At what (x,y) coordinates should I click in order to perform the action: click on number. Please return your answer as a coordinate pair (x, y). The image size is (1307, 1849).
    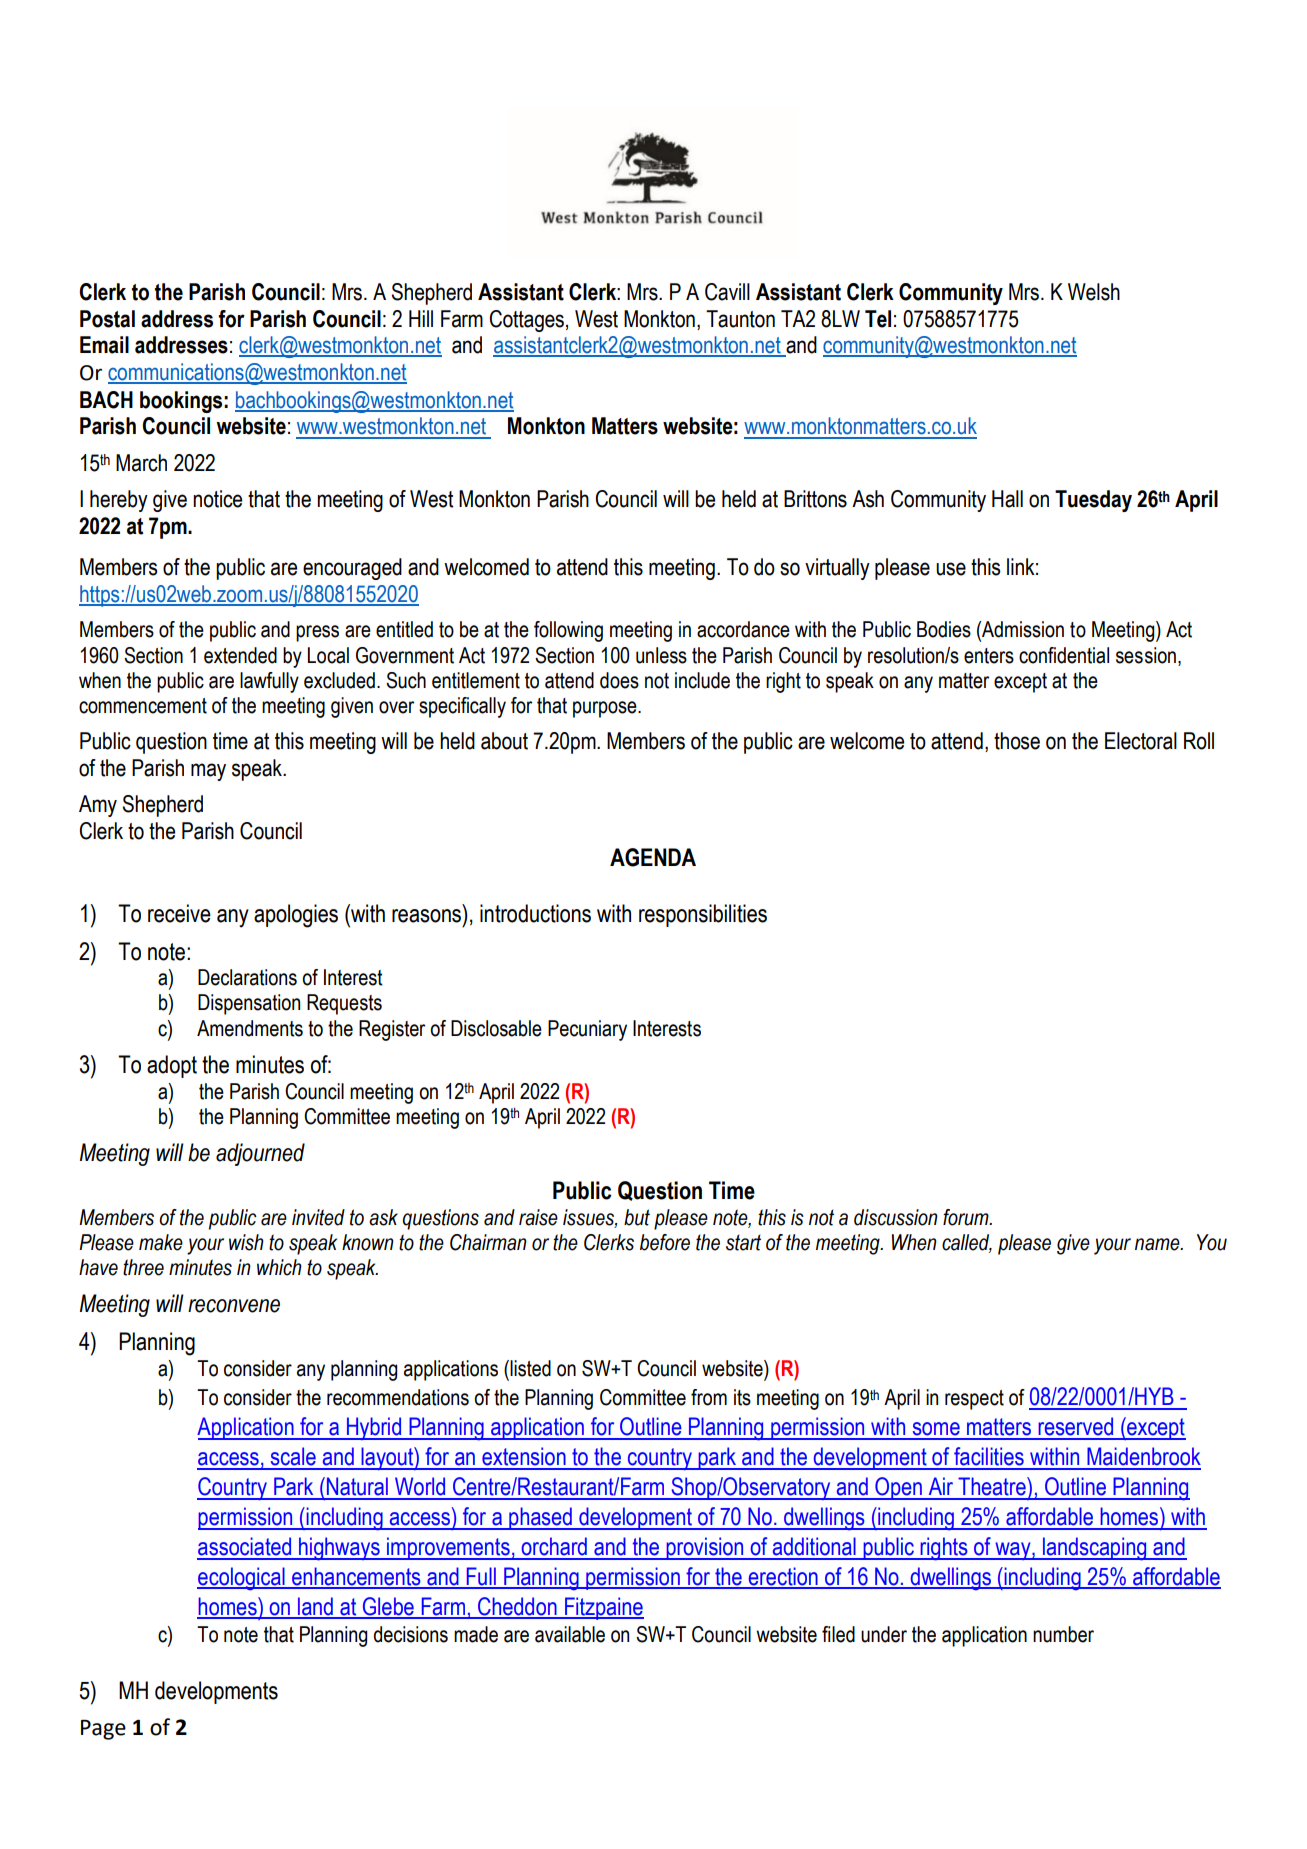
    Looking at the image, I should click on (1063, 1634).
